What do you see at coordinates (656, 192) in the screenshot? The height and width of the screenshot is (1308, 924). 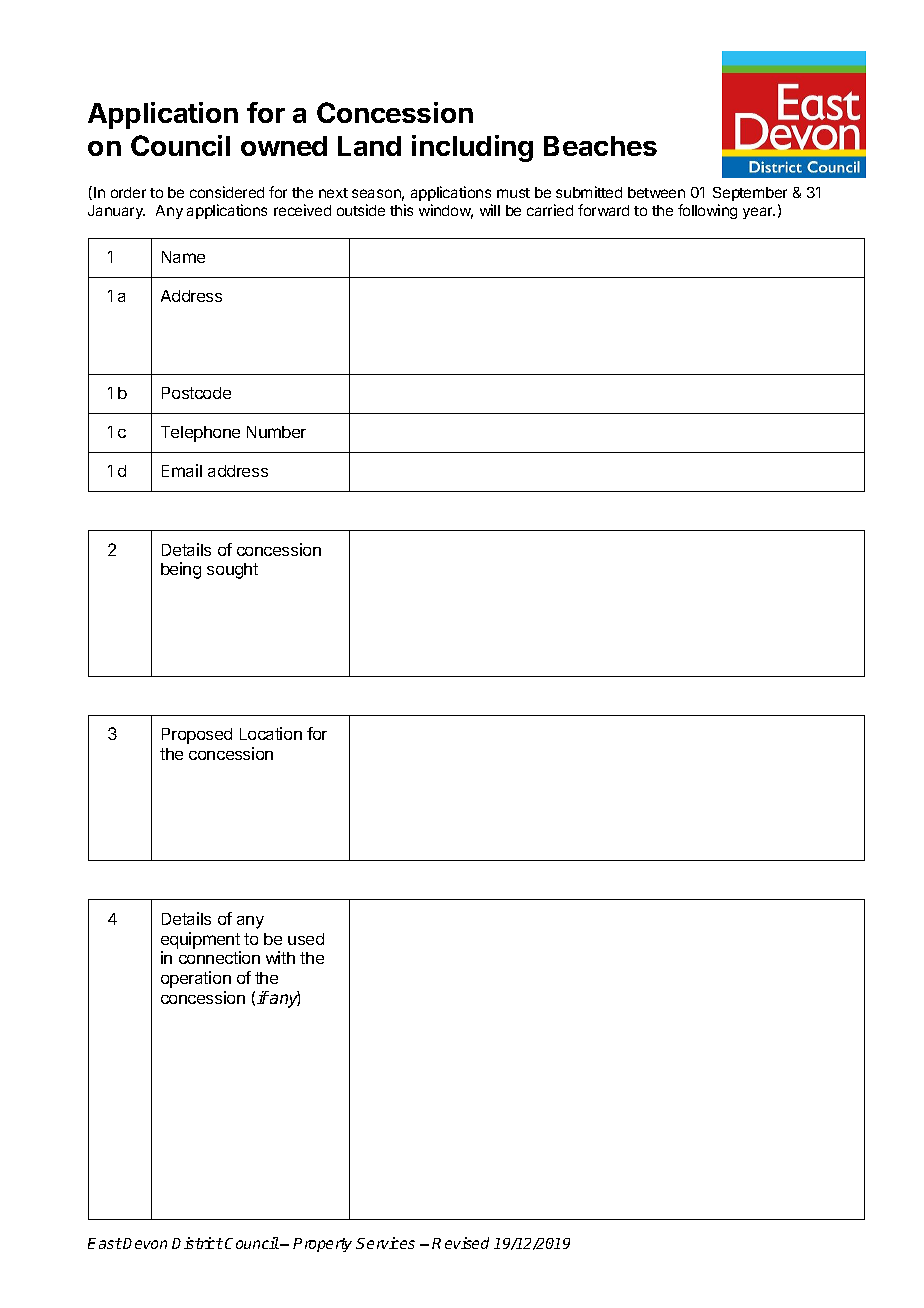 I see `between` at bounding box center [656, 192].
